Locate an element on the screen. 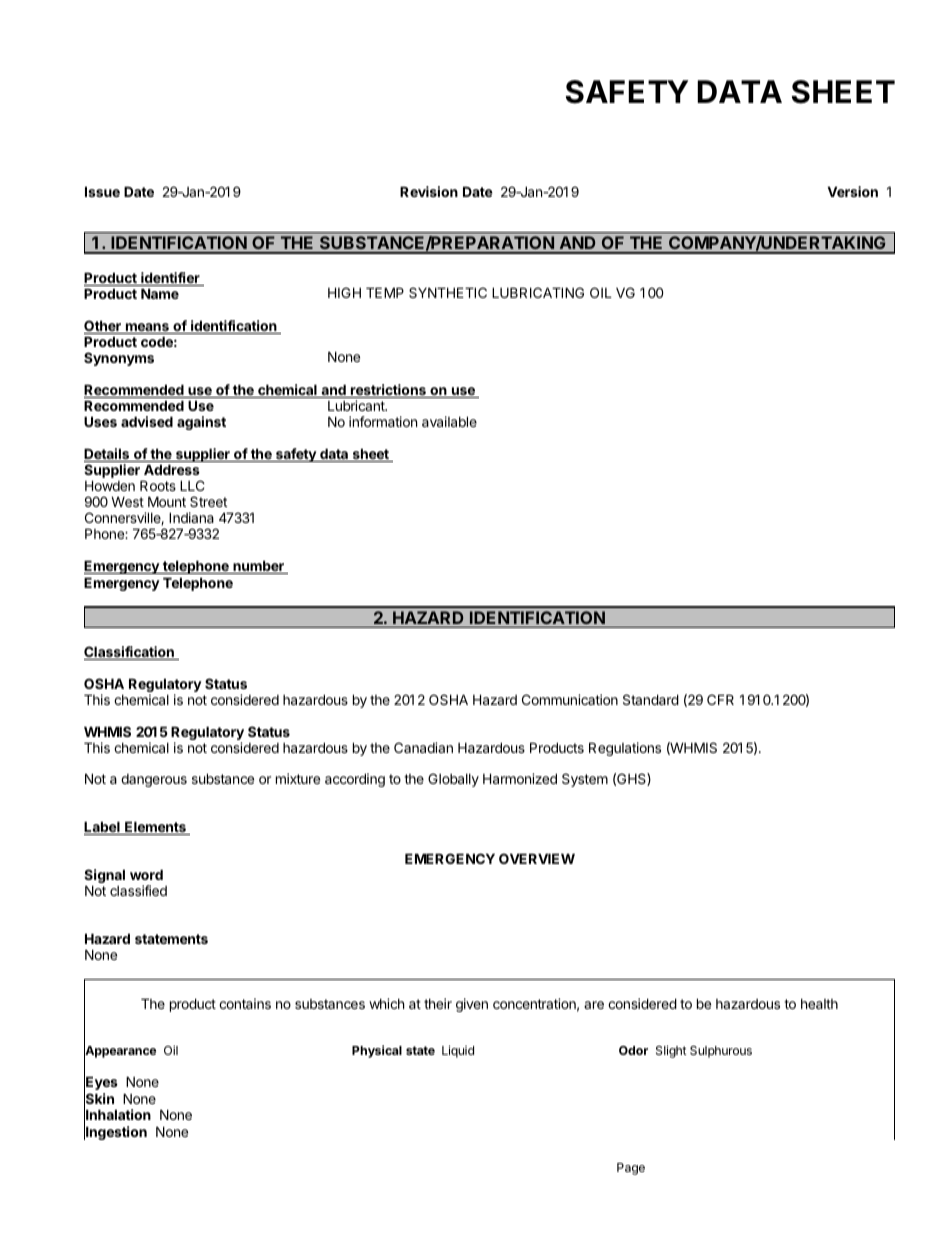 The width and height of the screenshot is (952, 1233). OVERVIEW is located at coordinates (537, 858).
